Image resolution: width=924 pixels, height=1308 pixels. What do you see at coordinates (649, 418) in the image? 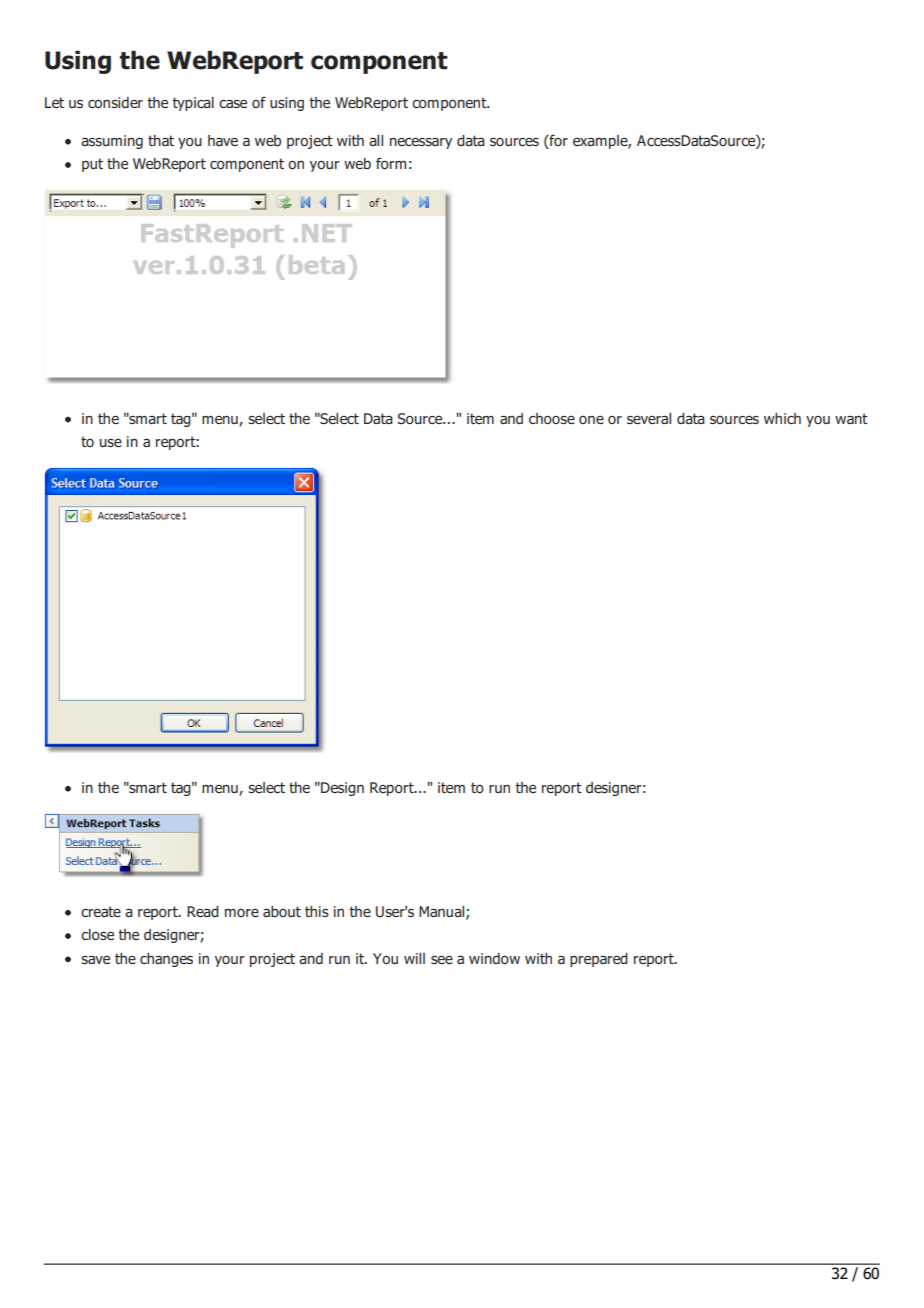
I see `several` at bounding box center [649, 418].
